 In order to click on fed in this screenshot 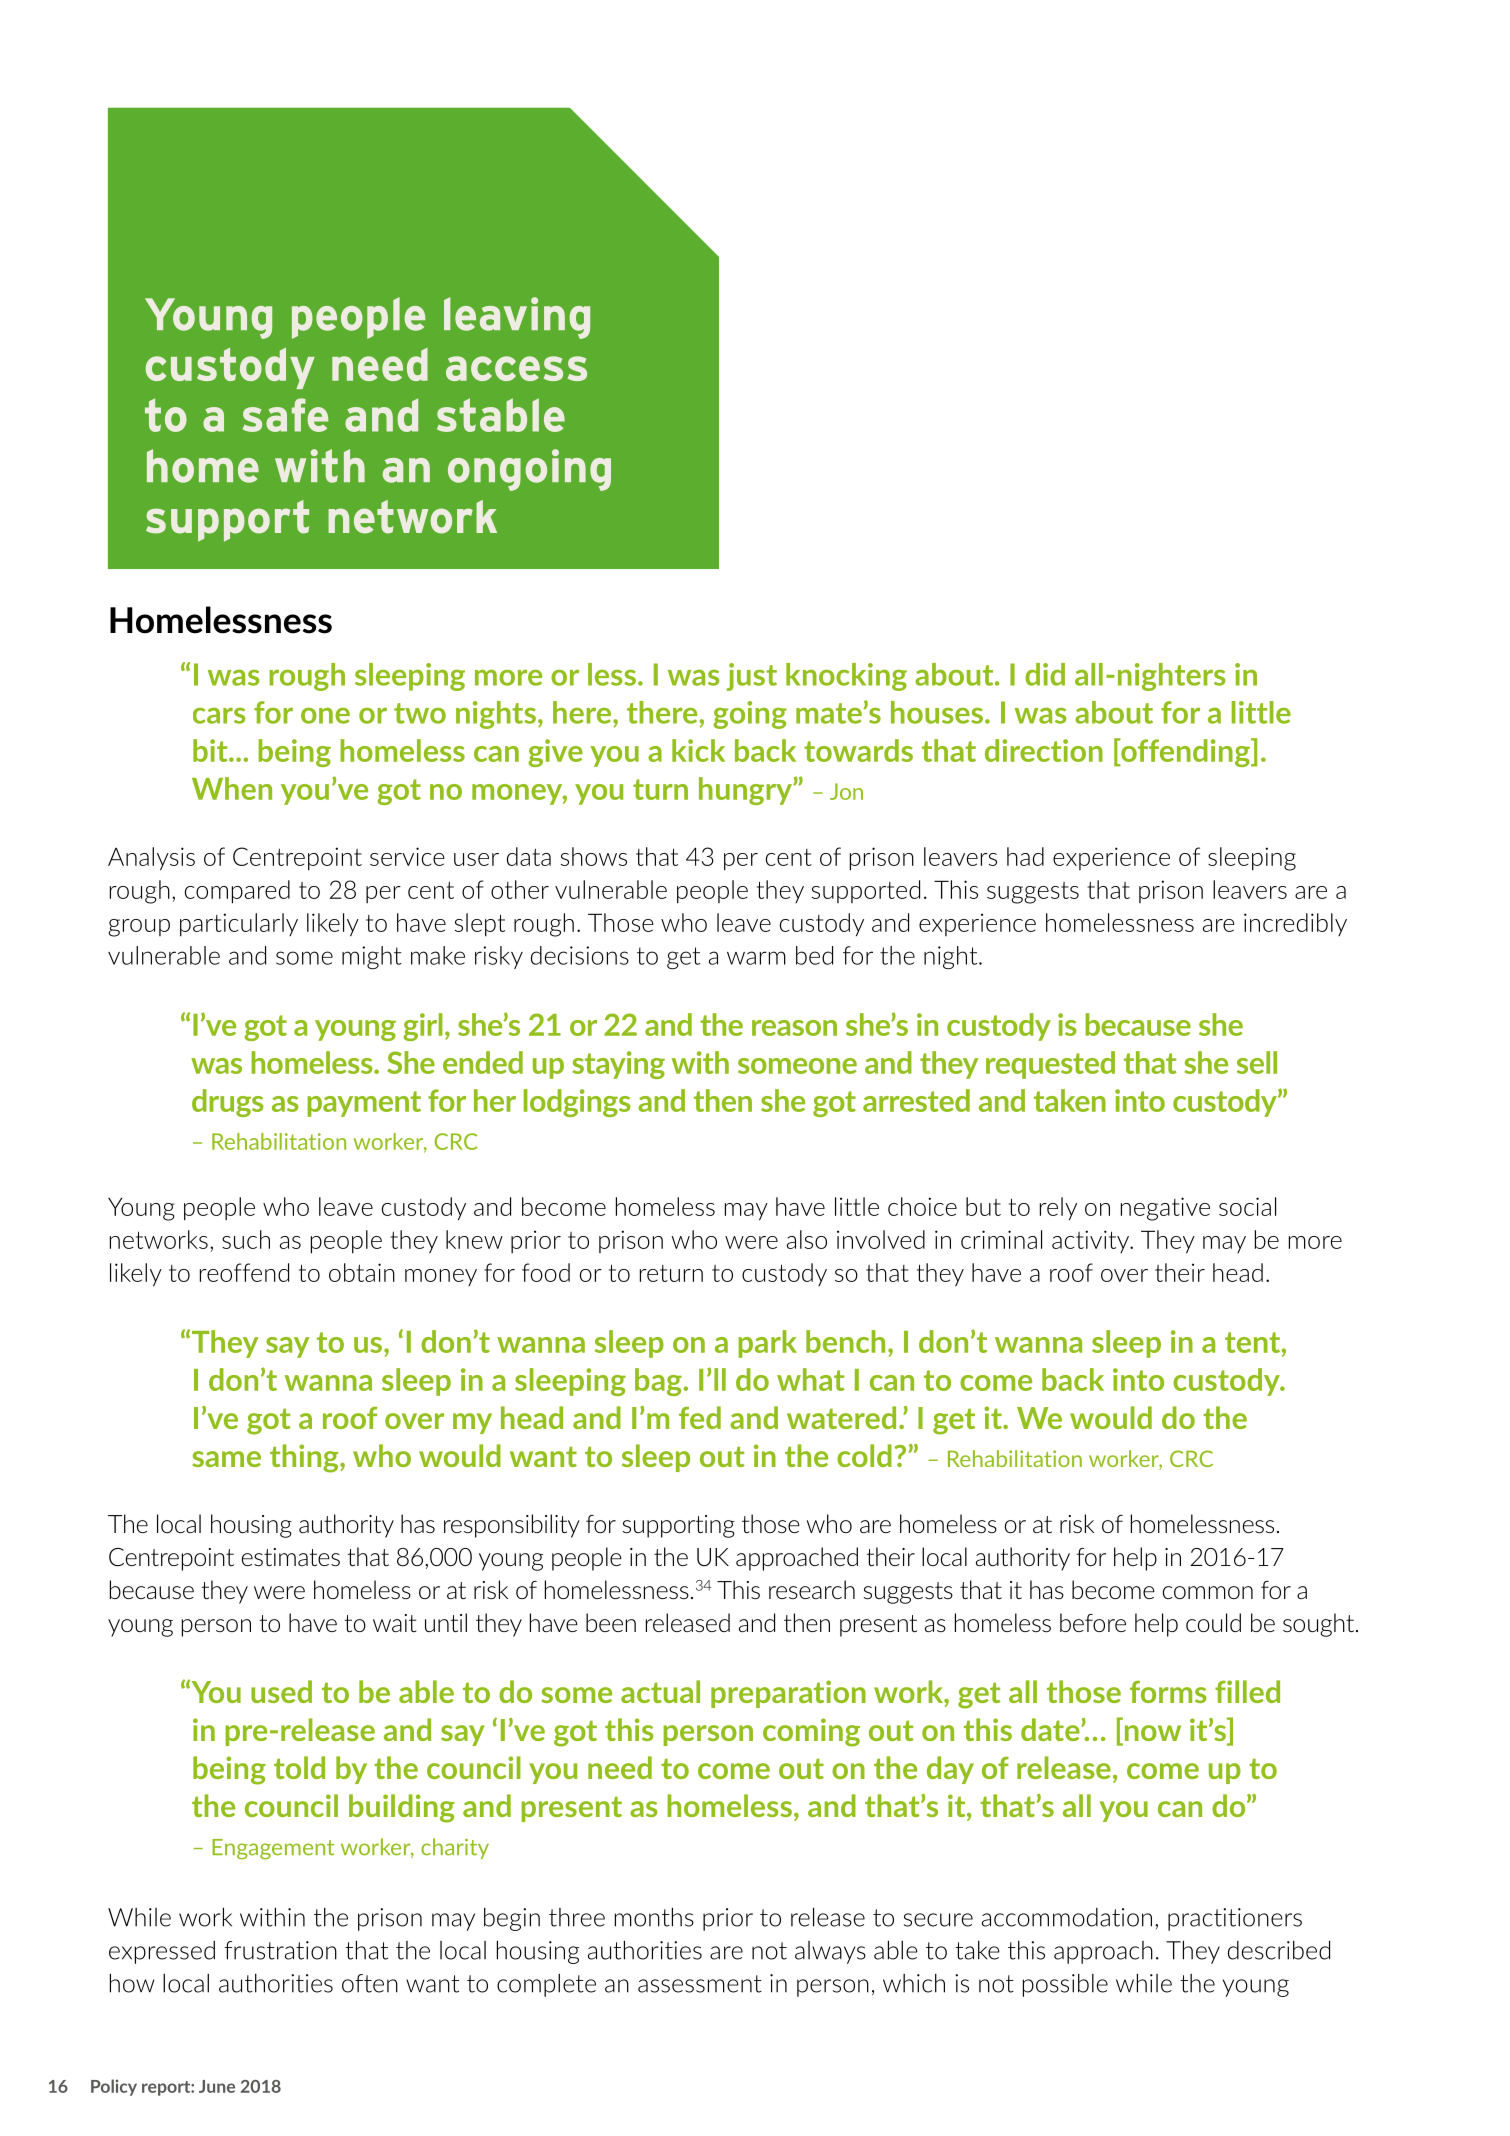, I will do `click(700, 1417)`.
